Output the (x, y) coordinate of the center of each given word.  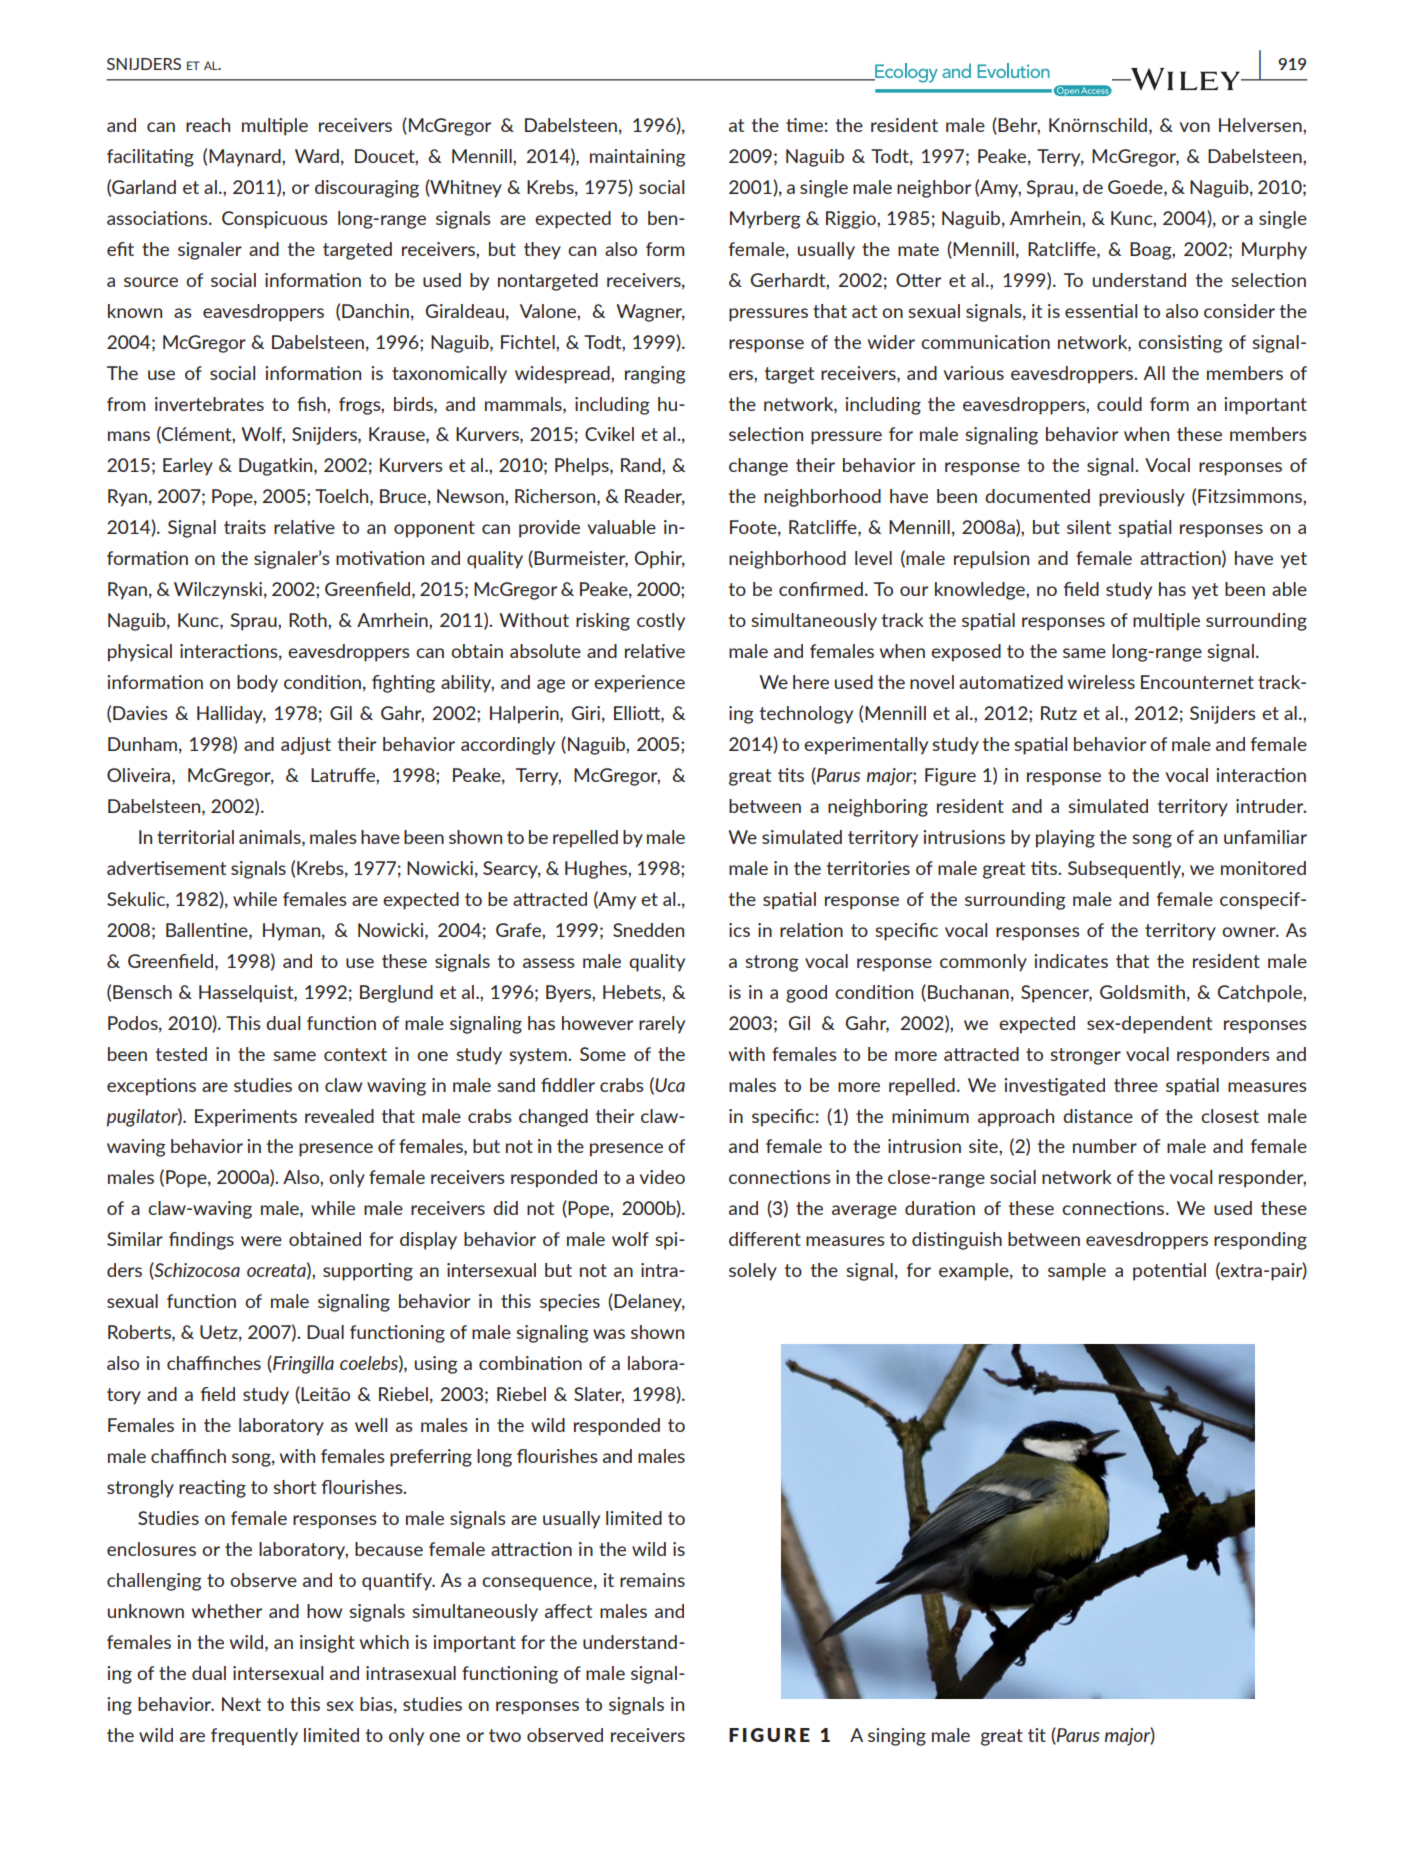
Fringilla (302, 1365)
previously (1142, 498)
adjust (306, 746)
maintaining (638, 158)
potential (1169, 1272)
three (1136, 1085)
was (609, 1334)
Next (241, 1704)
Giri (586, 713)
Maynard (246, 158)
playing (1065, 839)
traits (245, 527)
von (1194, 127)
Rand (642, 465)
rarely (662, 1025)
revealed (339, 1116)
